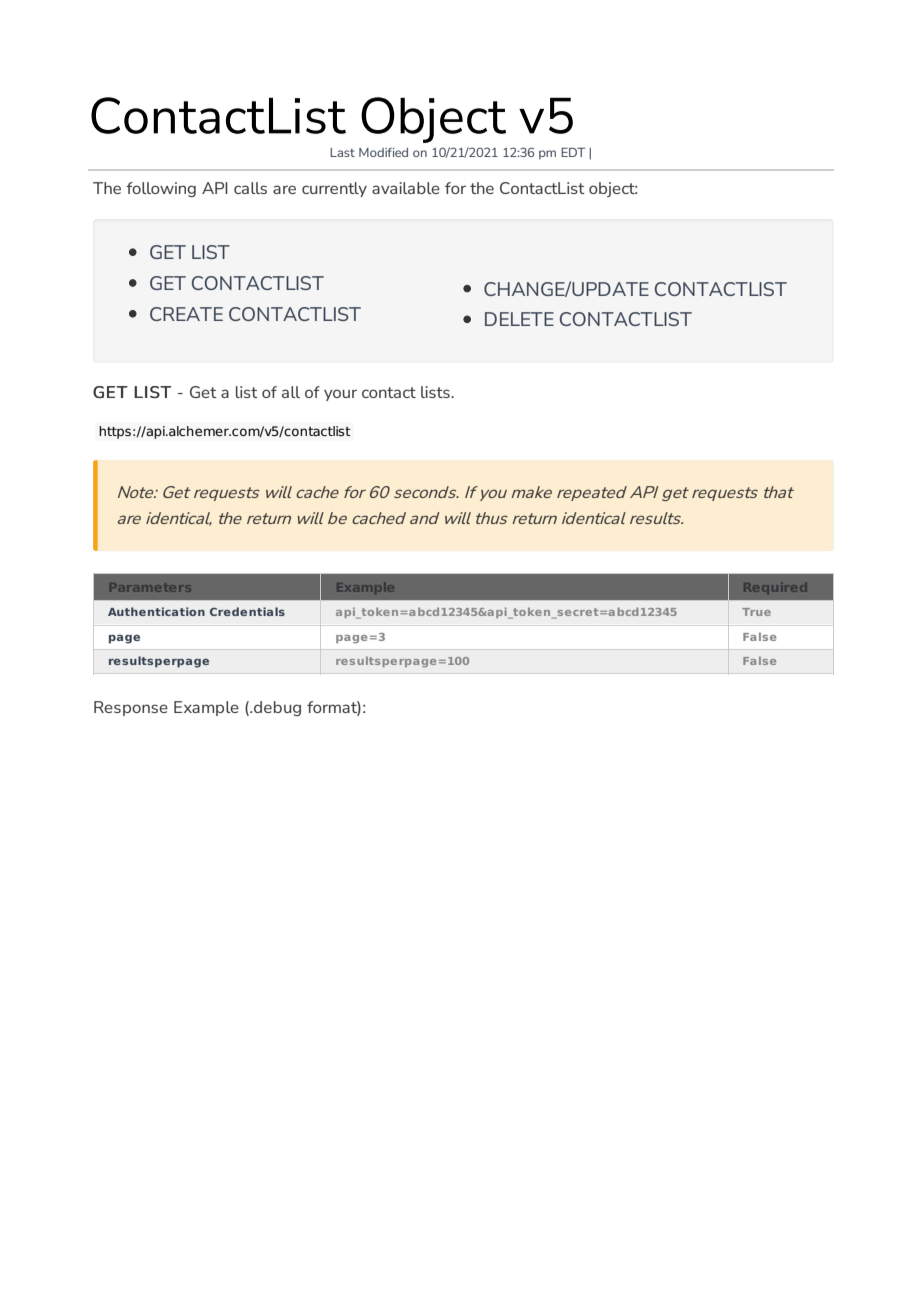 This page has height=1308, width=924. What do you see at coordinates (334, 189) in the page?
I see `currently` at bounding box center [334, 189].
